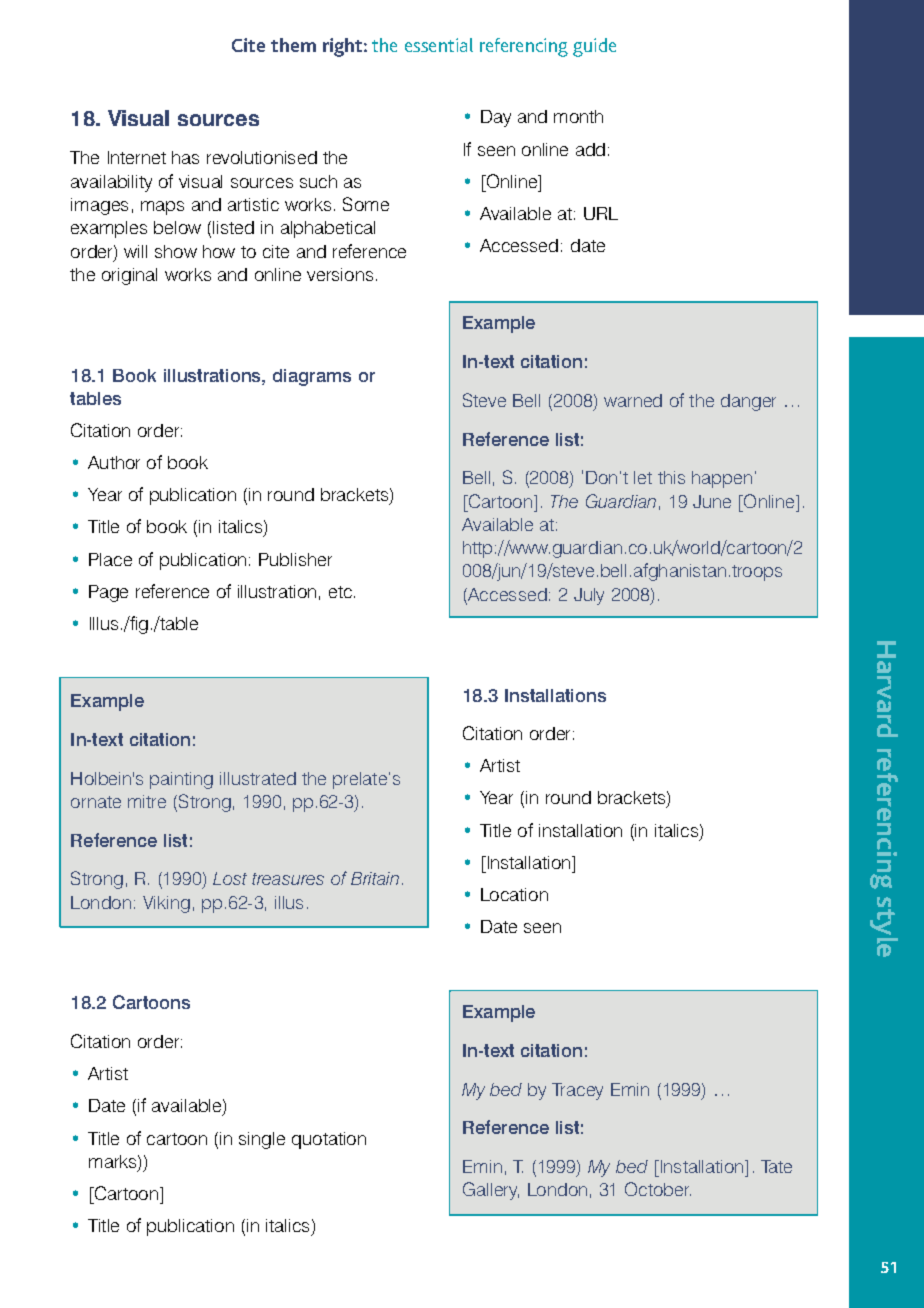  Describe the element at coordinates (312, 377) in the screenshot. I see `diagrams` at that location.
